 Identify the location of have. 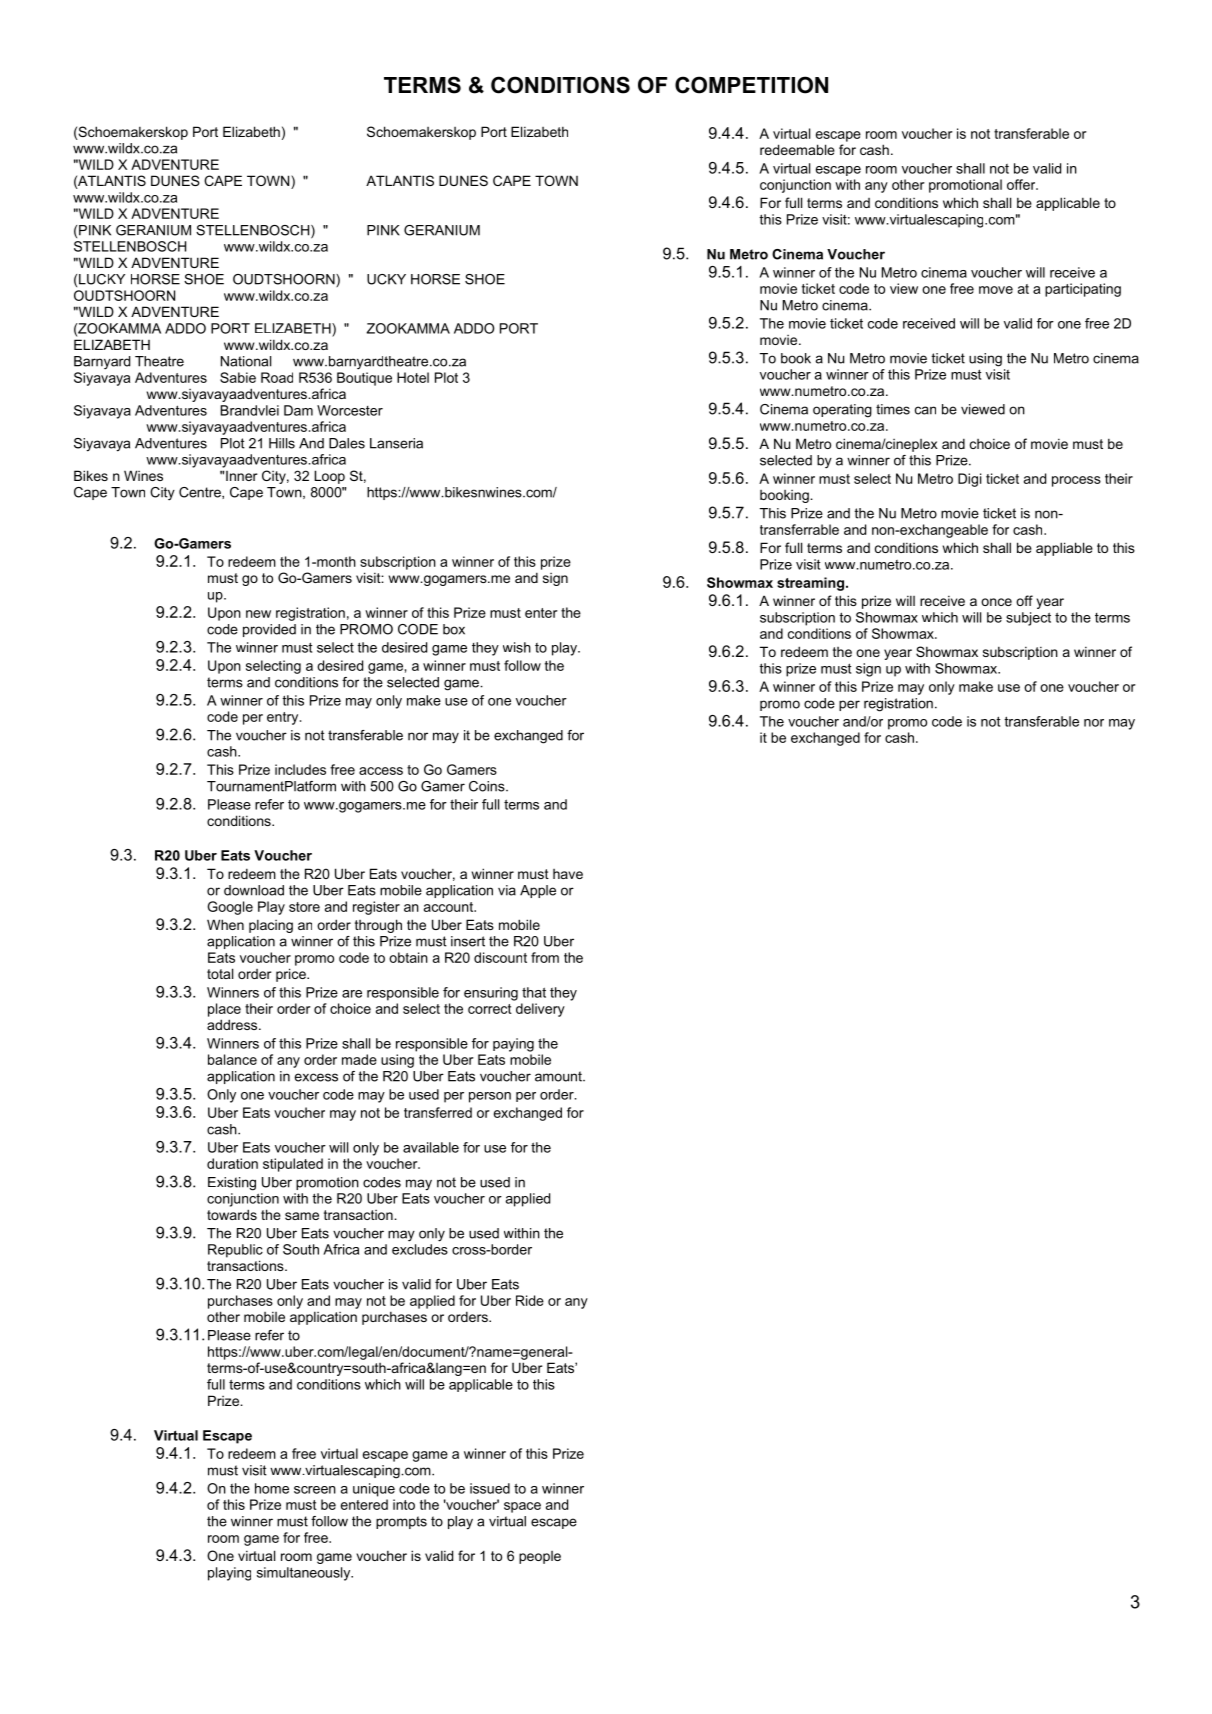
(568, 874).
